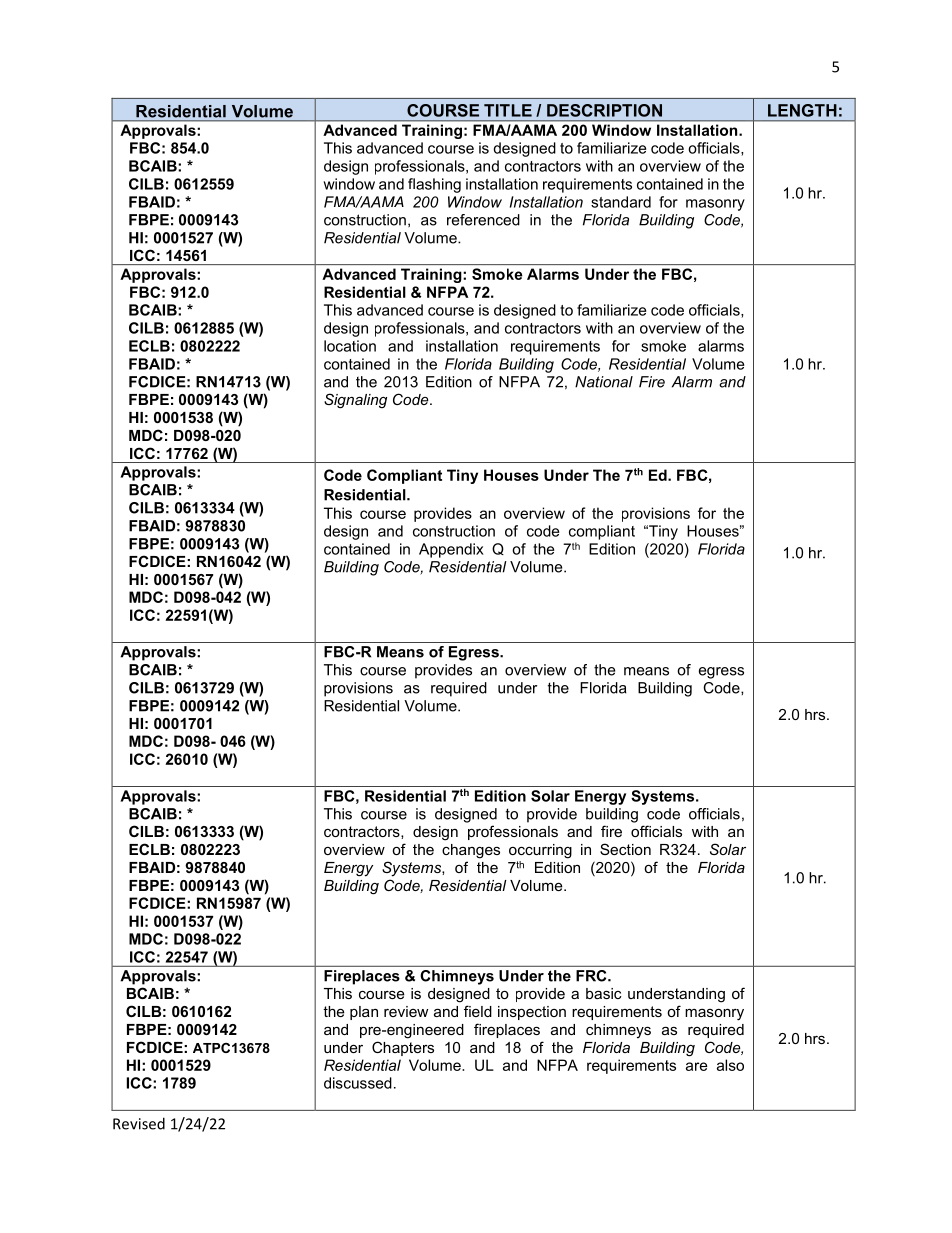 The image size is (952, 1233). What do you see at coordinates (434, 185) in the screenshot?
I see `flashing` at bounding box center [434, 185].
